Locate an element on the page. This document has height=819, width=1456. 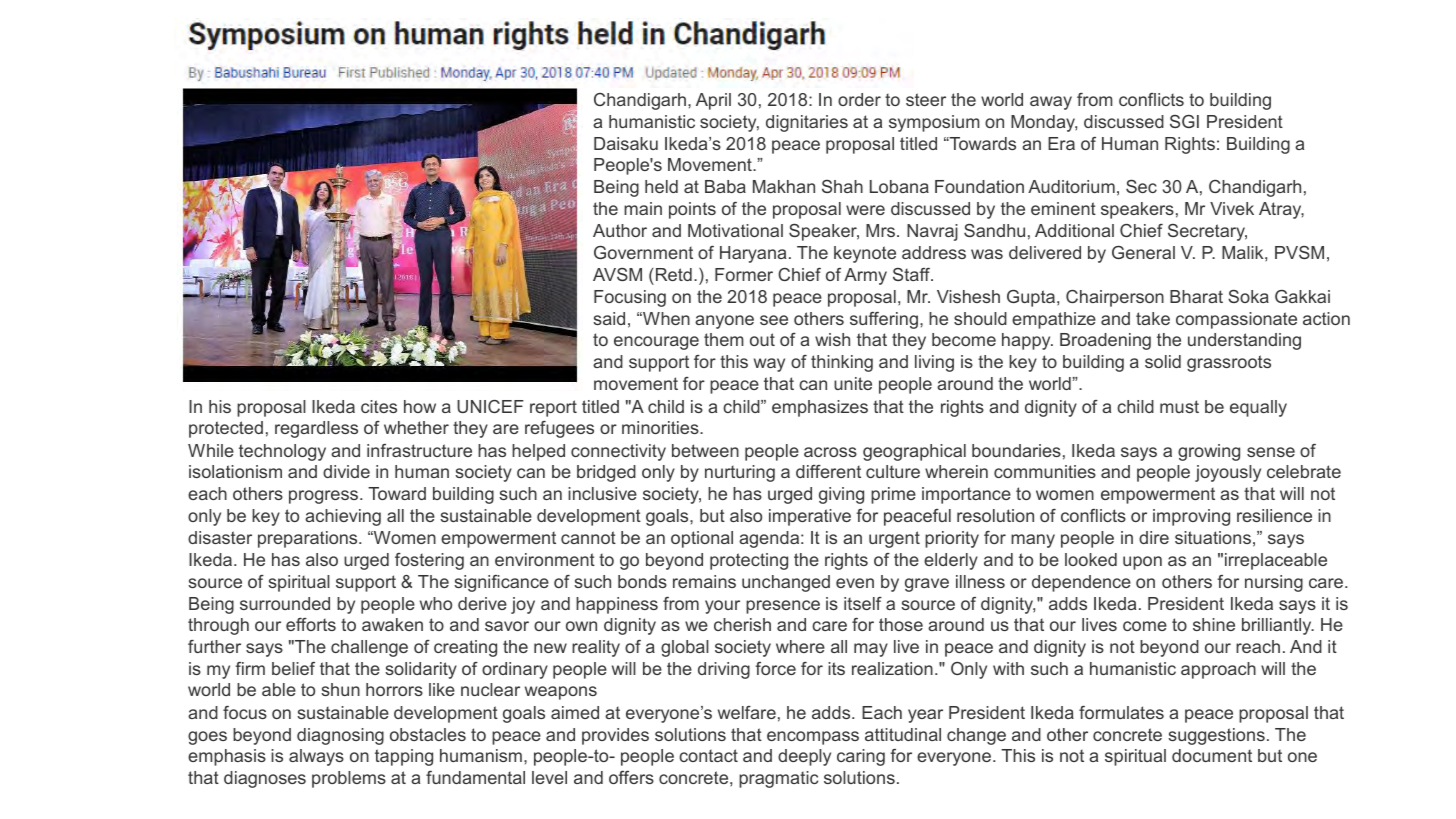
always is located at coordinates (316, 757).
